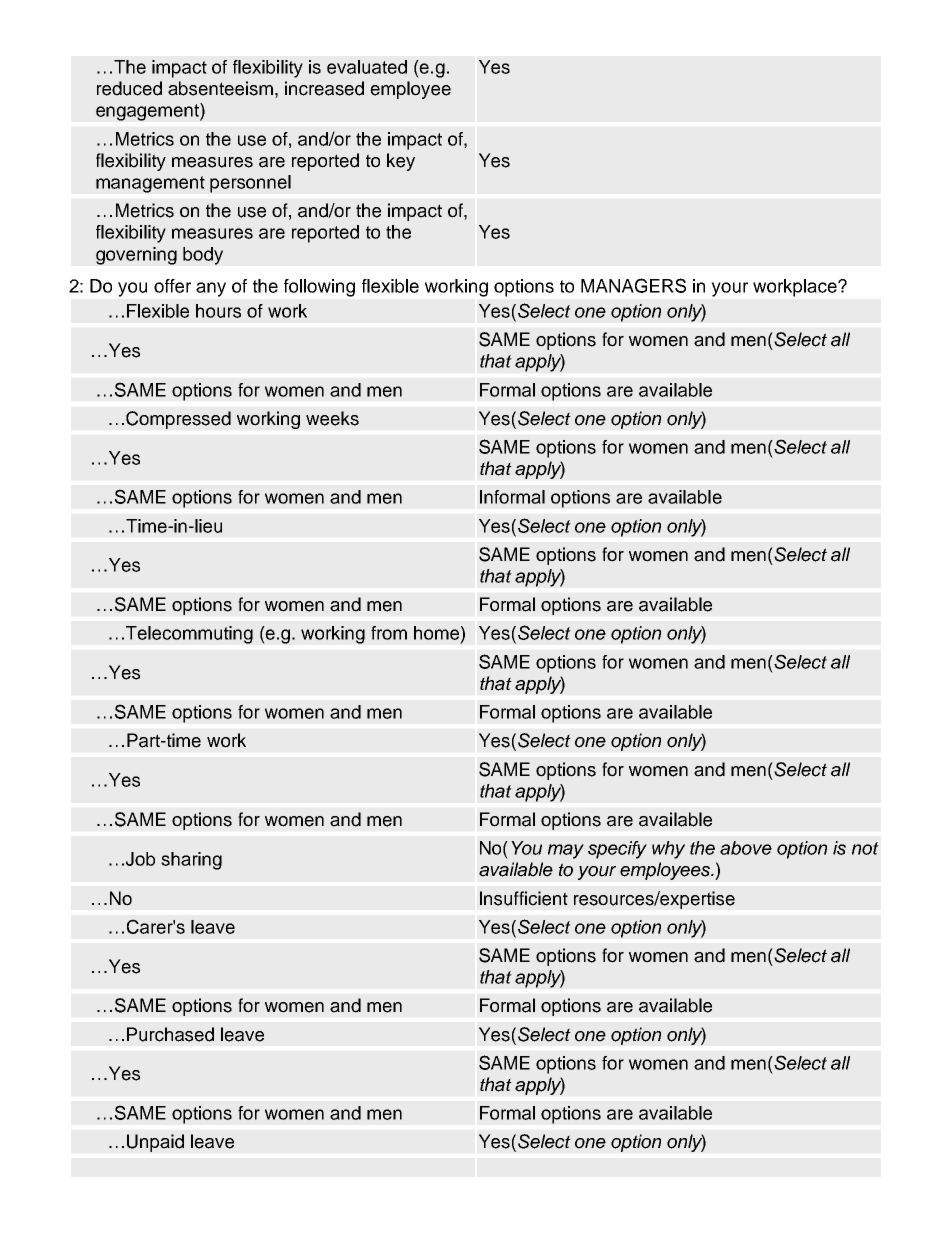 The height and width of the page is (1233, 952). I want to click on above, so click(746, 848).
